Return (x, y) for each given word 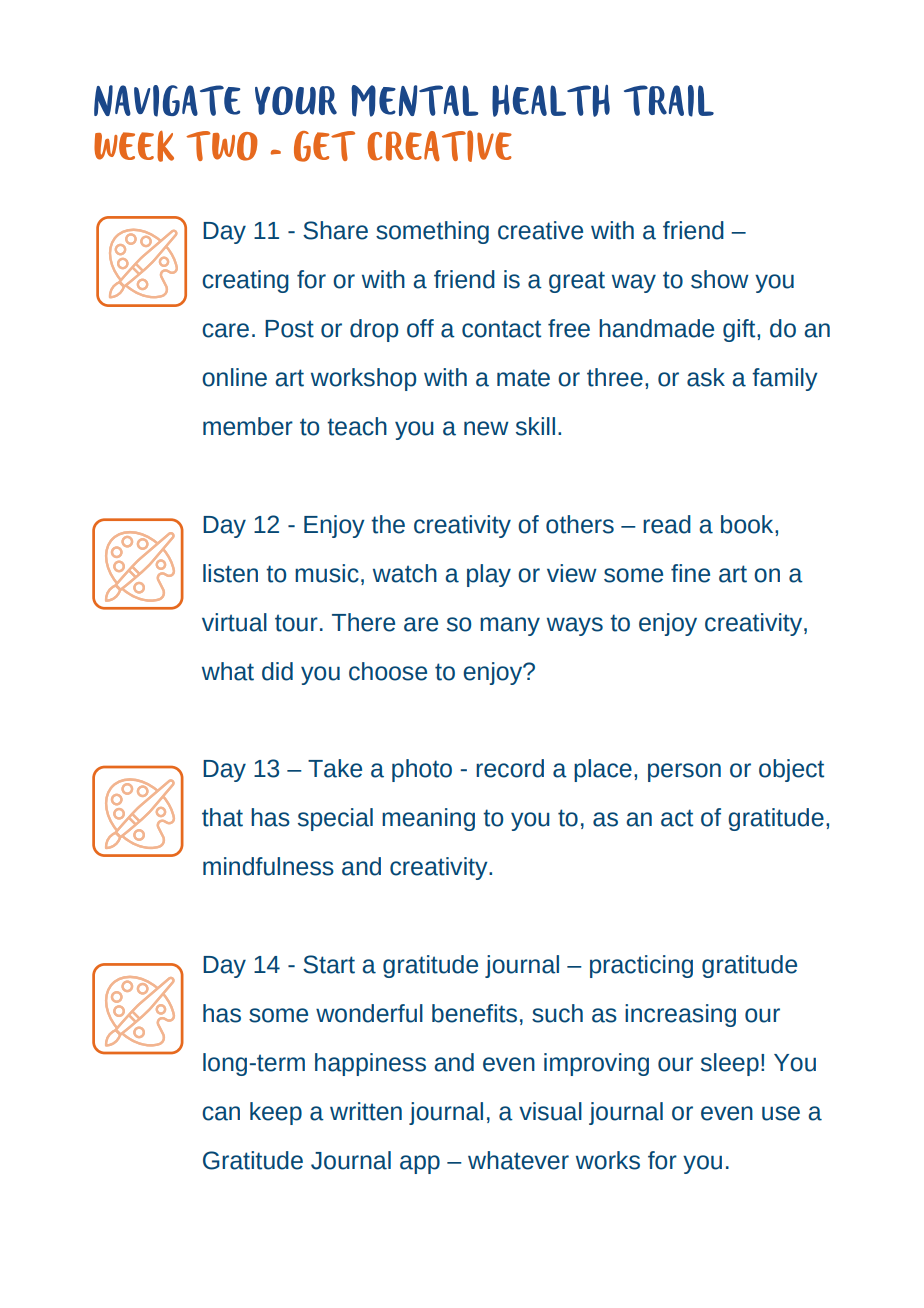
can (221, 1113)
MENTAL (414, 101)
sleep (730, 1064)
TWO (222, 146)
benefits (474, 1013)
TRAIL (669, 101)
